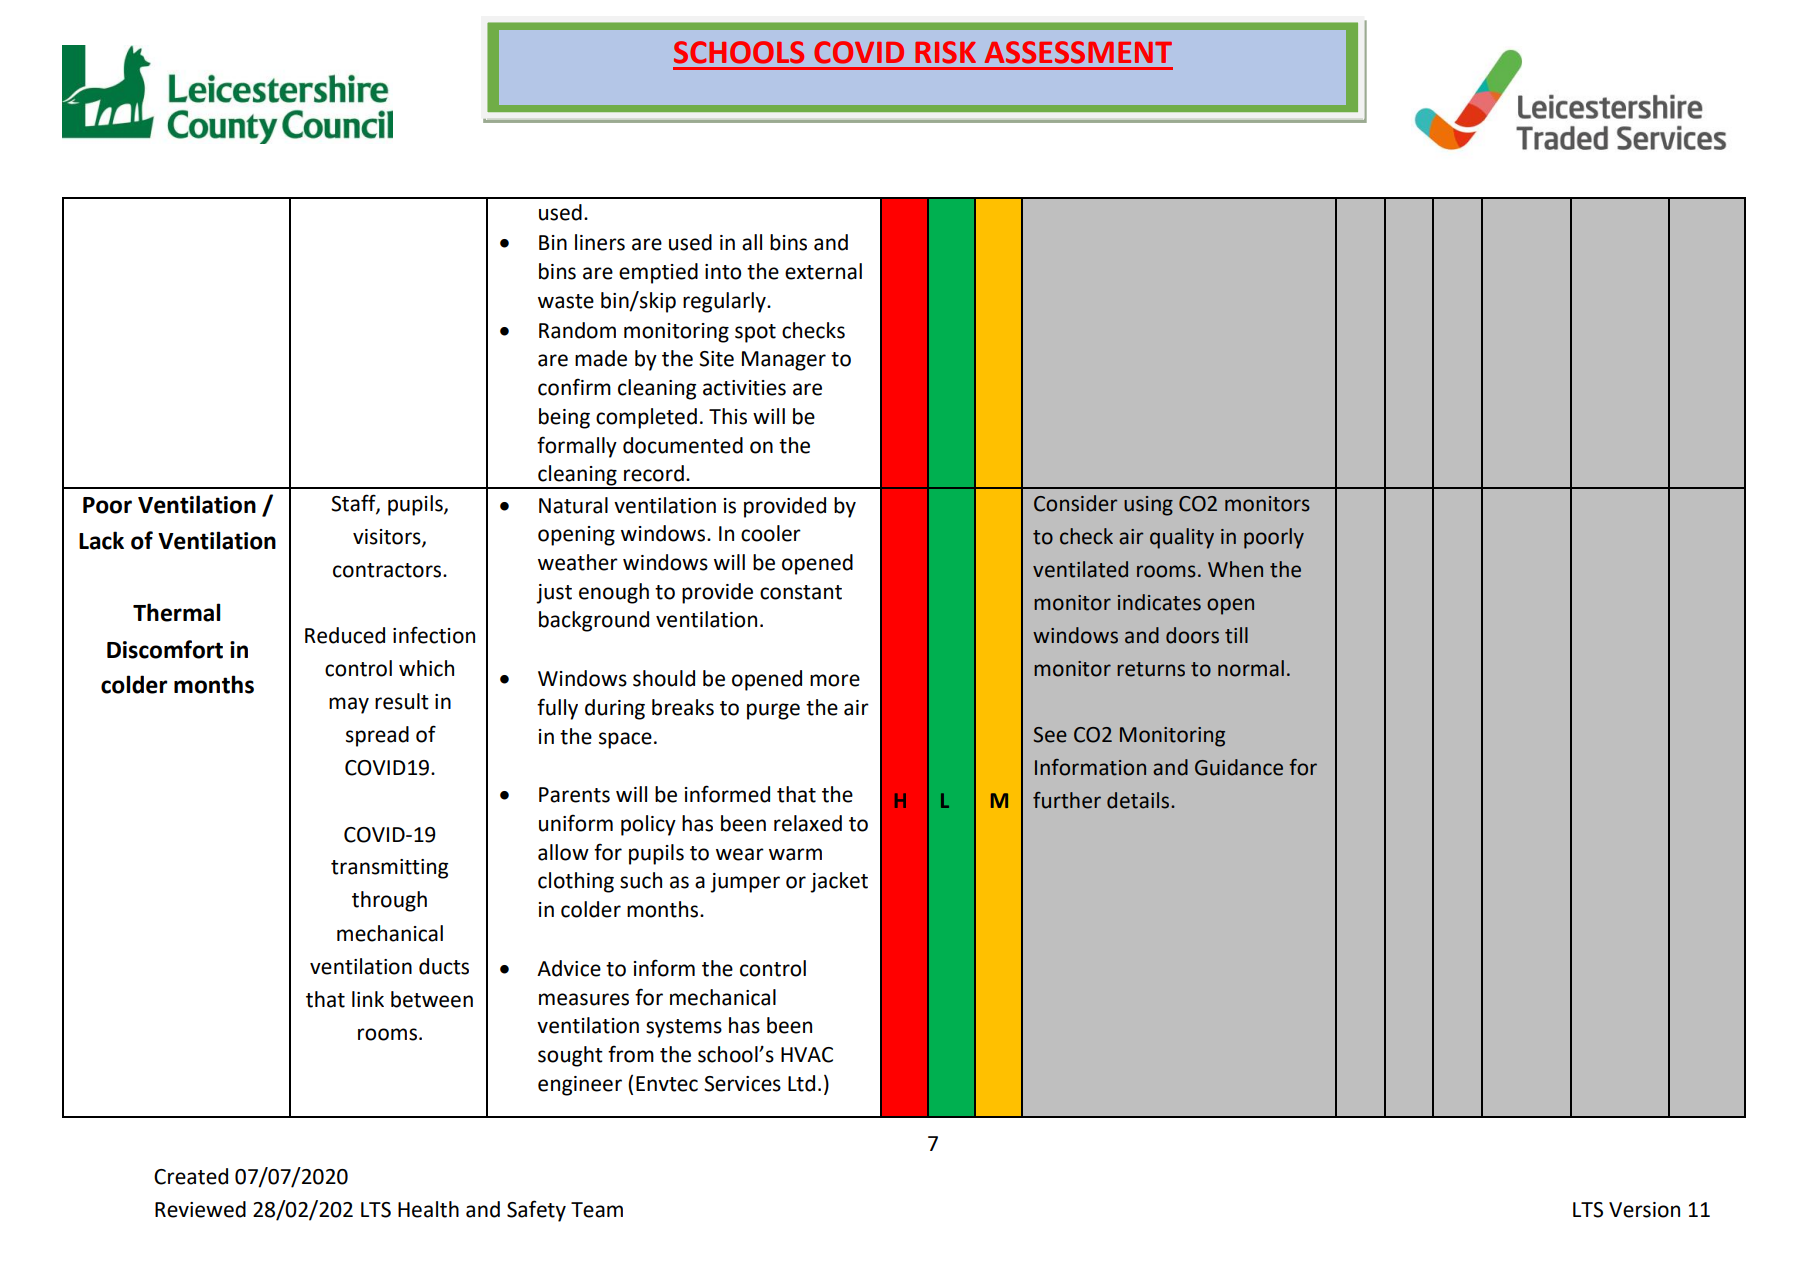 The image size is (1800, 1273). I want to click on Version, so click(1644, 1210).
